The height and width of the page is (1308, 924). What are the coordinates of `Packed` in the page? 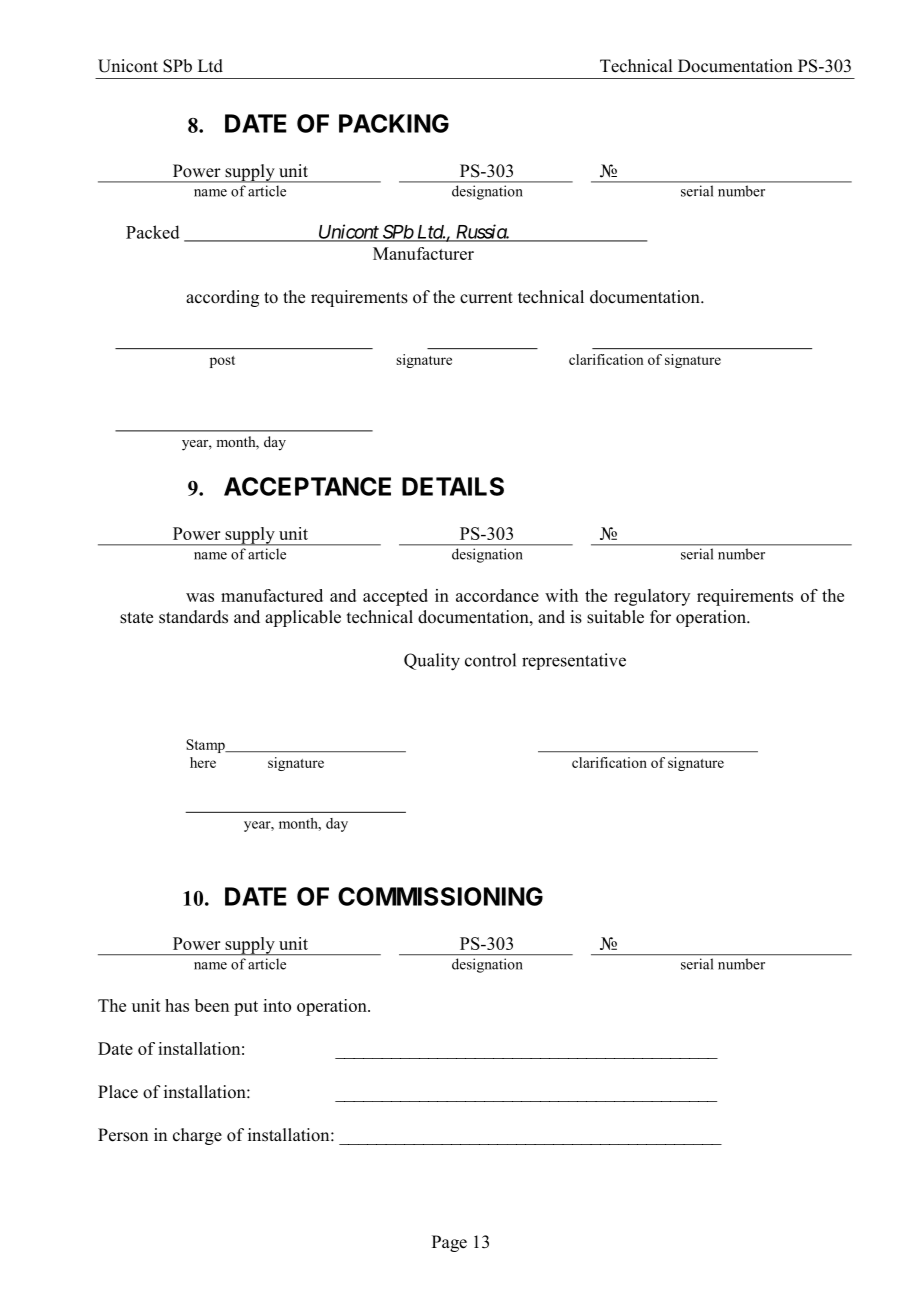 It's located at (153, 232).
